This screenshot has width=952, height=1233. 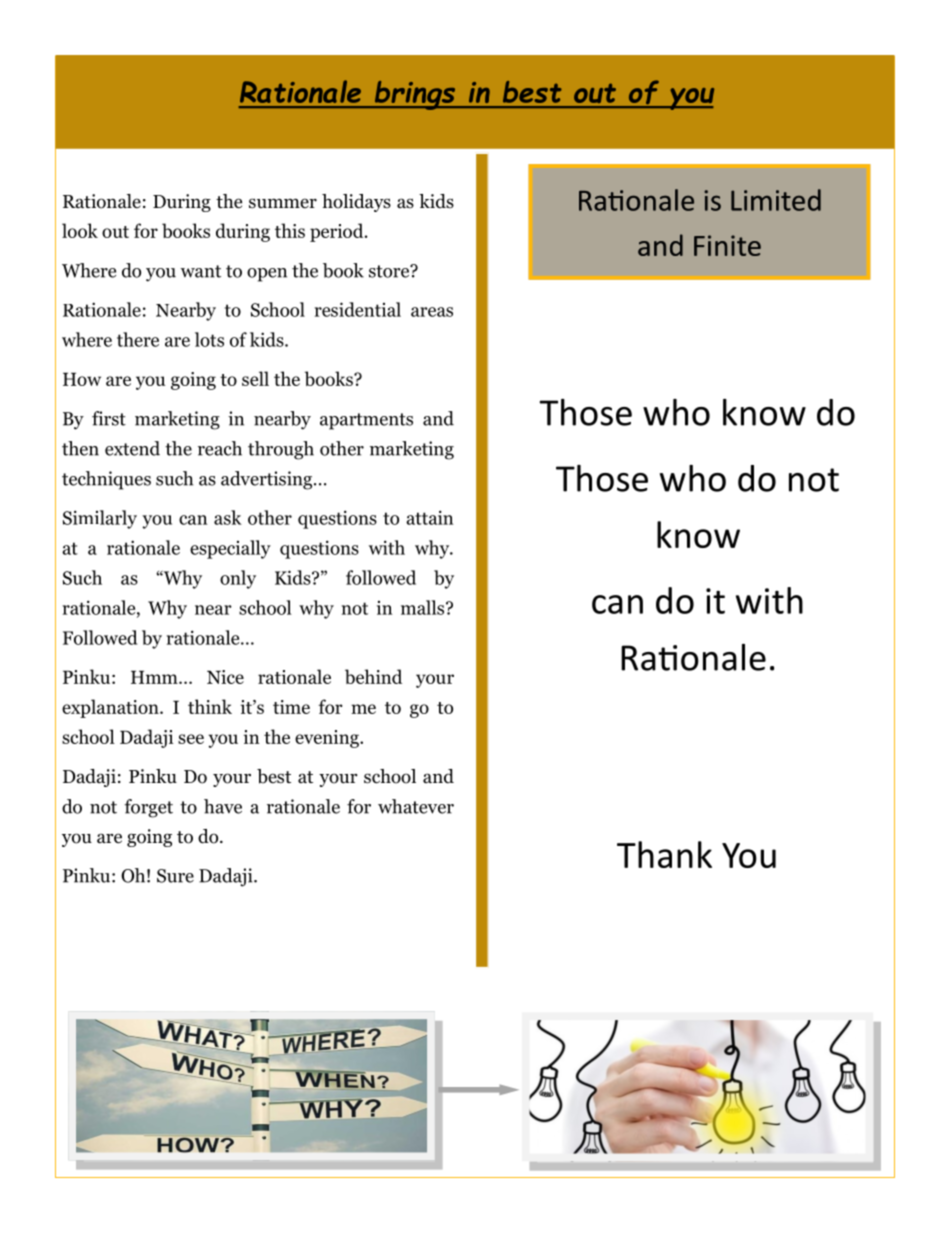 What do you see at coordinates (776, 200) in the screenshot?
I see `Limited` at bounding box center [776, 200].
